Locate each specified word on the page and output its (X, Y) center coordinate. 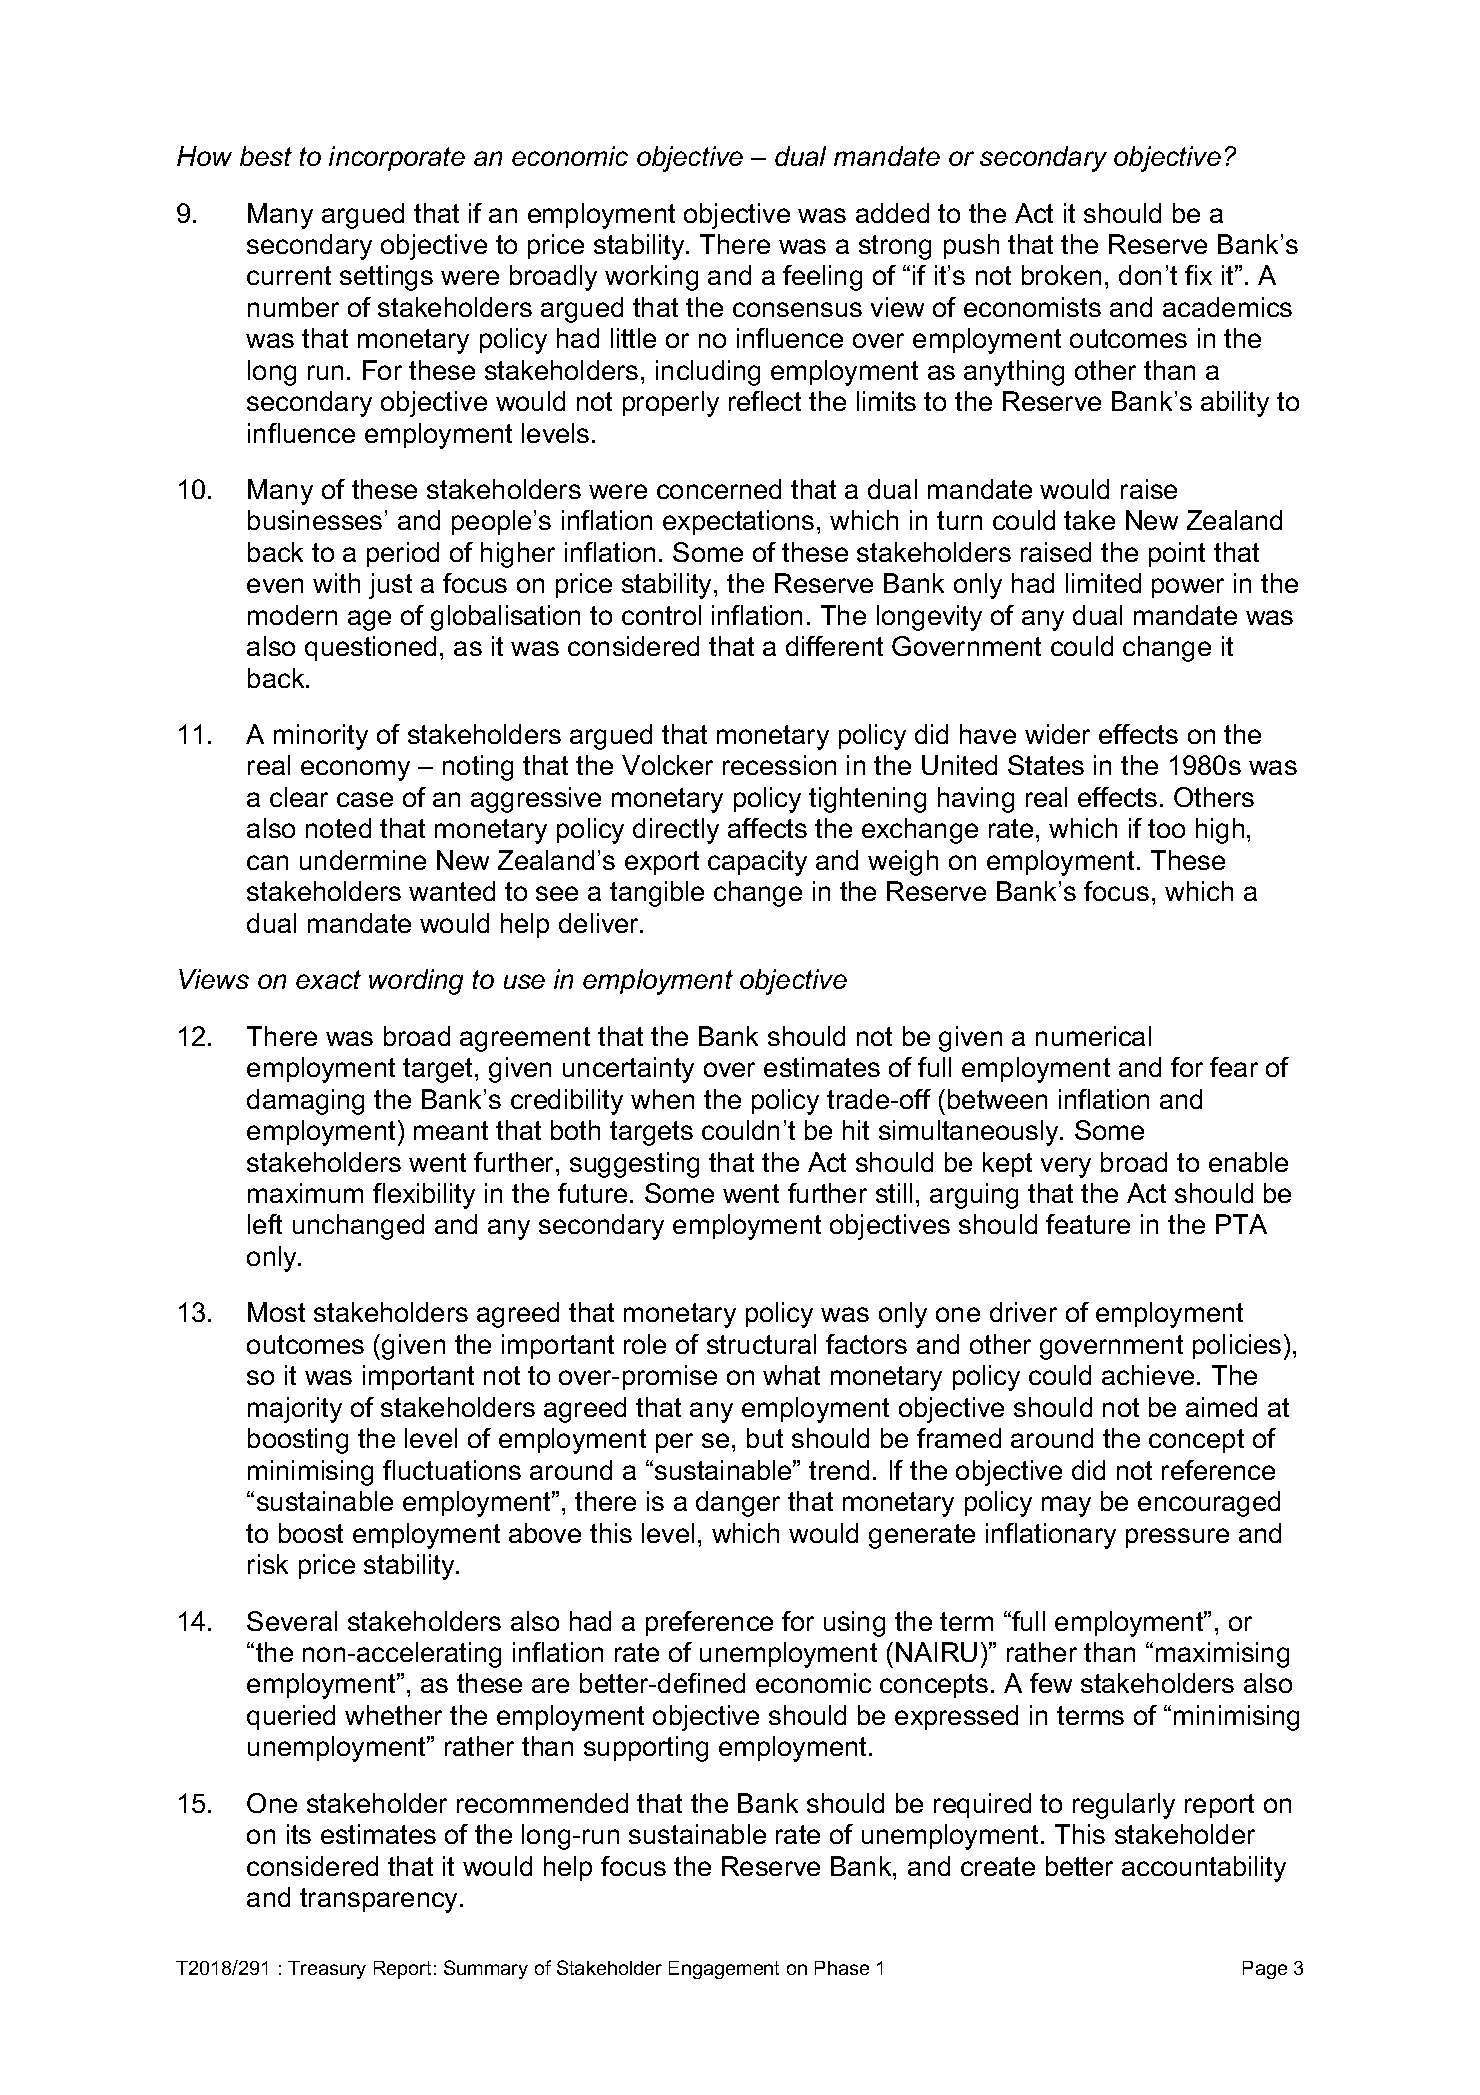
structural (761, 1344)
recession (779, 765)
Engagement (724, 1970)
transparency (380, 1900)
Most (276, 1312)
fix (1198, 275)
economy (355, 770)
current (289, 275)
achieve (1148, 1375)
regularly (1124, 1806)
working (651, 278)
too (1166, 828)
